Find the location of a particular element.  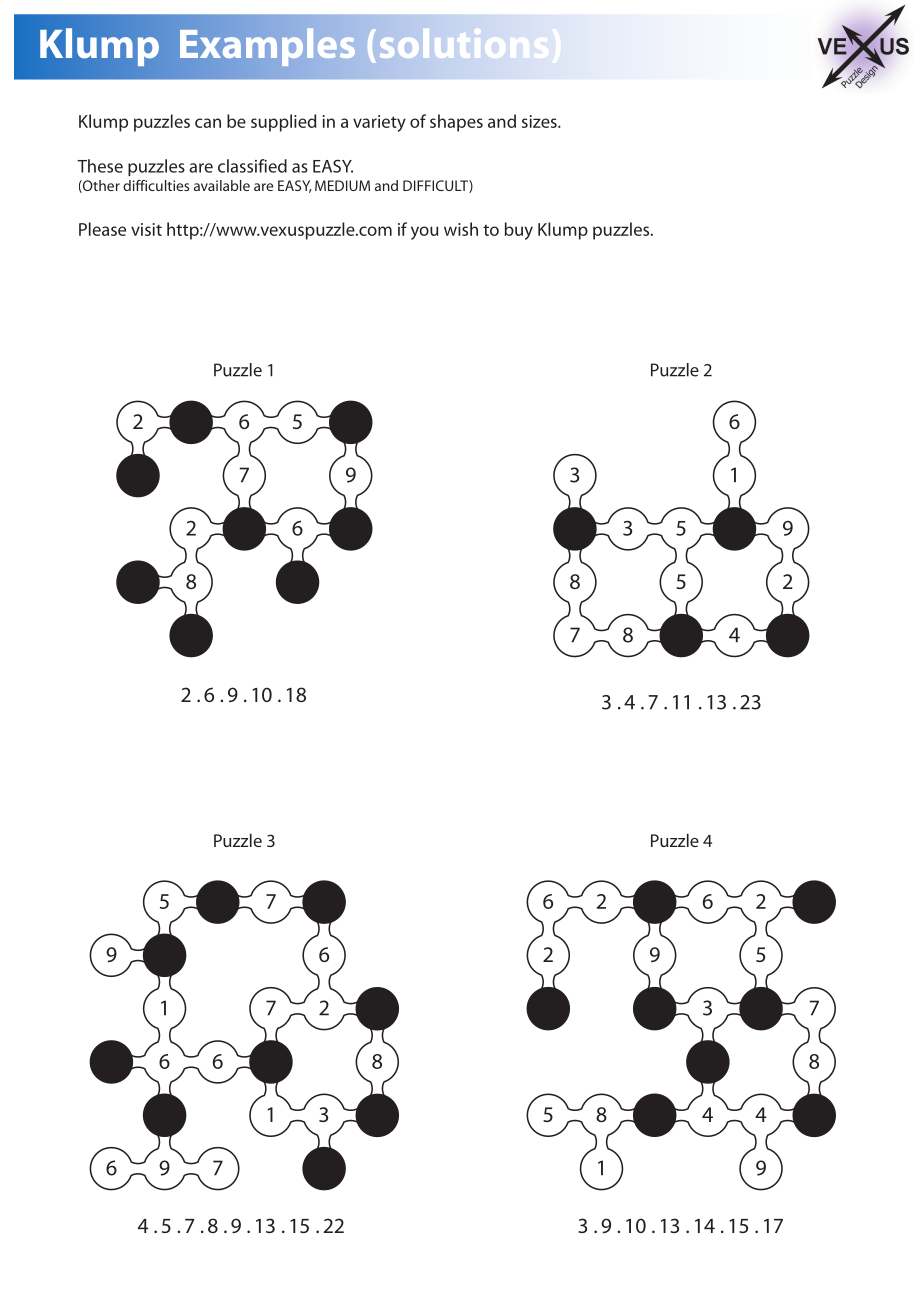

can is located at coordinates (208, 123).
